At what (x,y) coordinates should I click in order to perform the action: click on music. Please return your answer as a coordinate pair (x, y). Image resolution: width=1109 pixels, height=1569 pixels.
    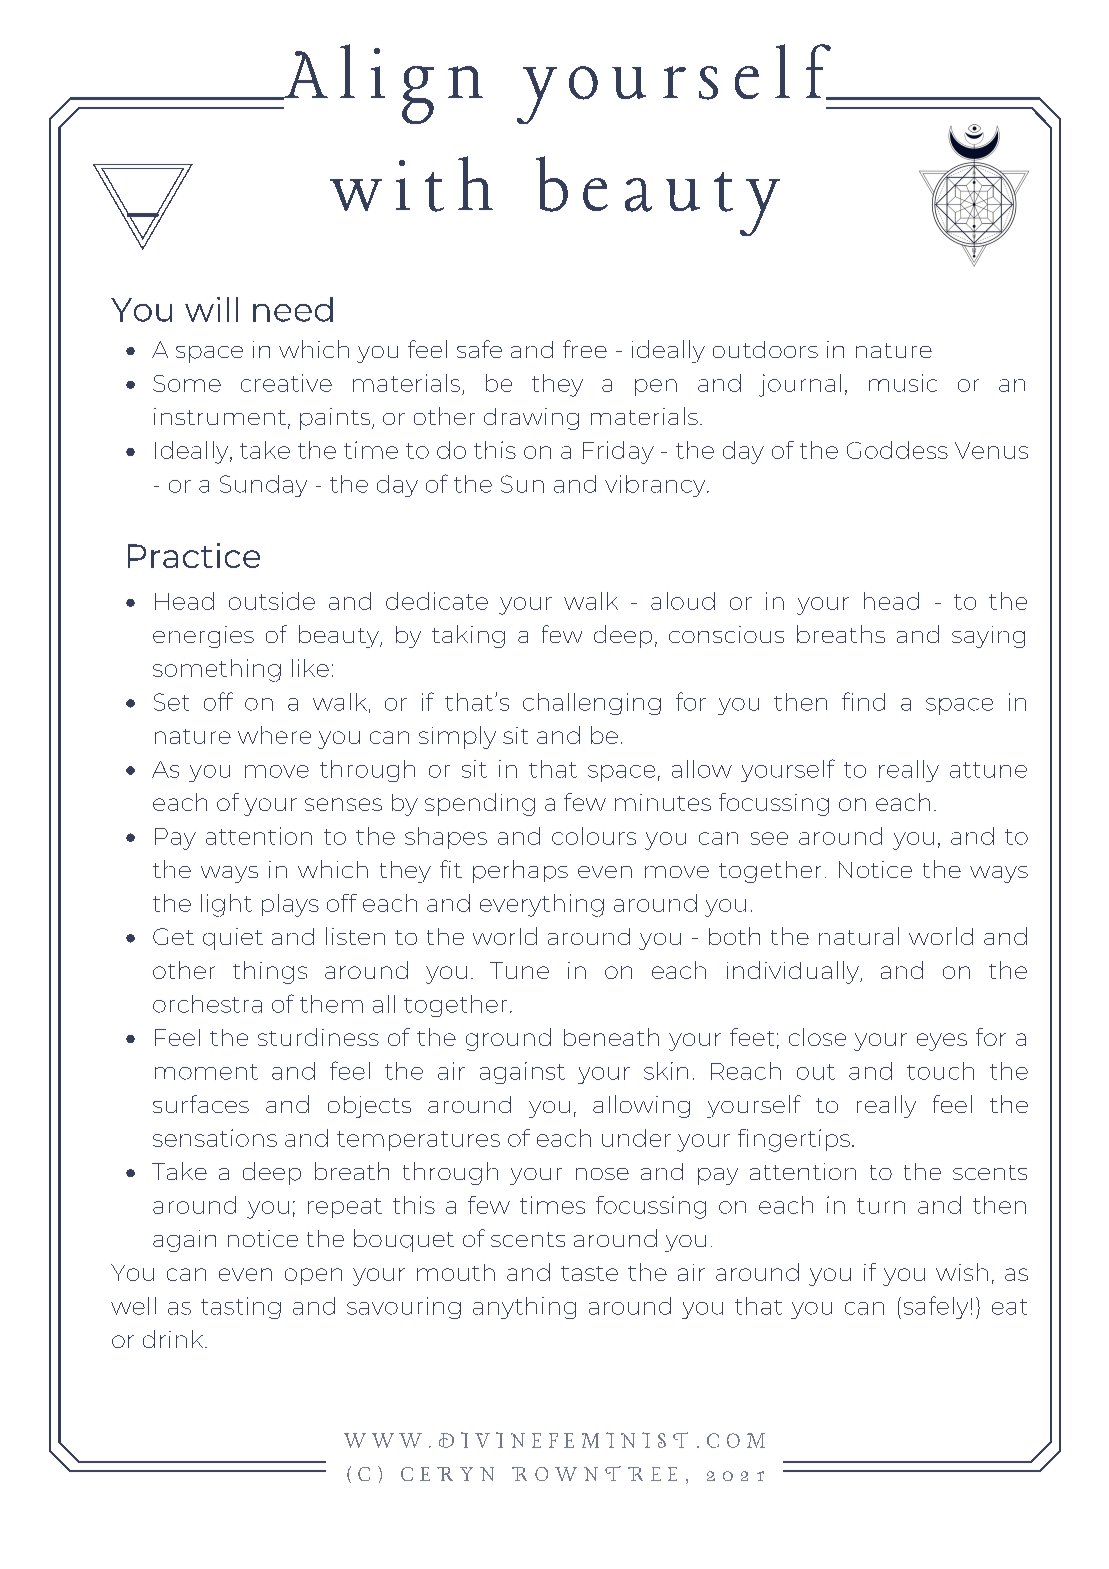
    Looking at the image, I should click on (903, 383).
